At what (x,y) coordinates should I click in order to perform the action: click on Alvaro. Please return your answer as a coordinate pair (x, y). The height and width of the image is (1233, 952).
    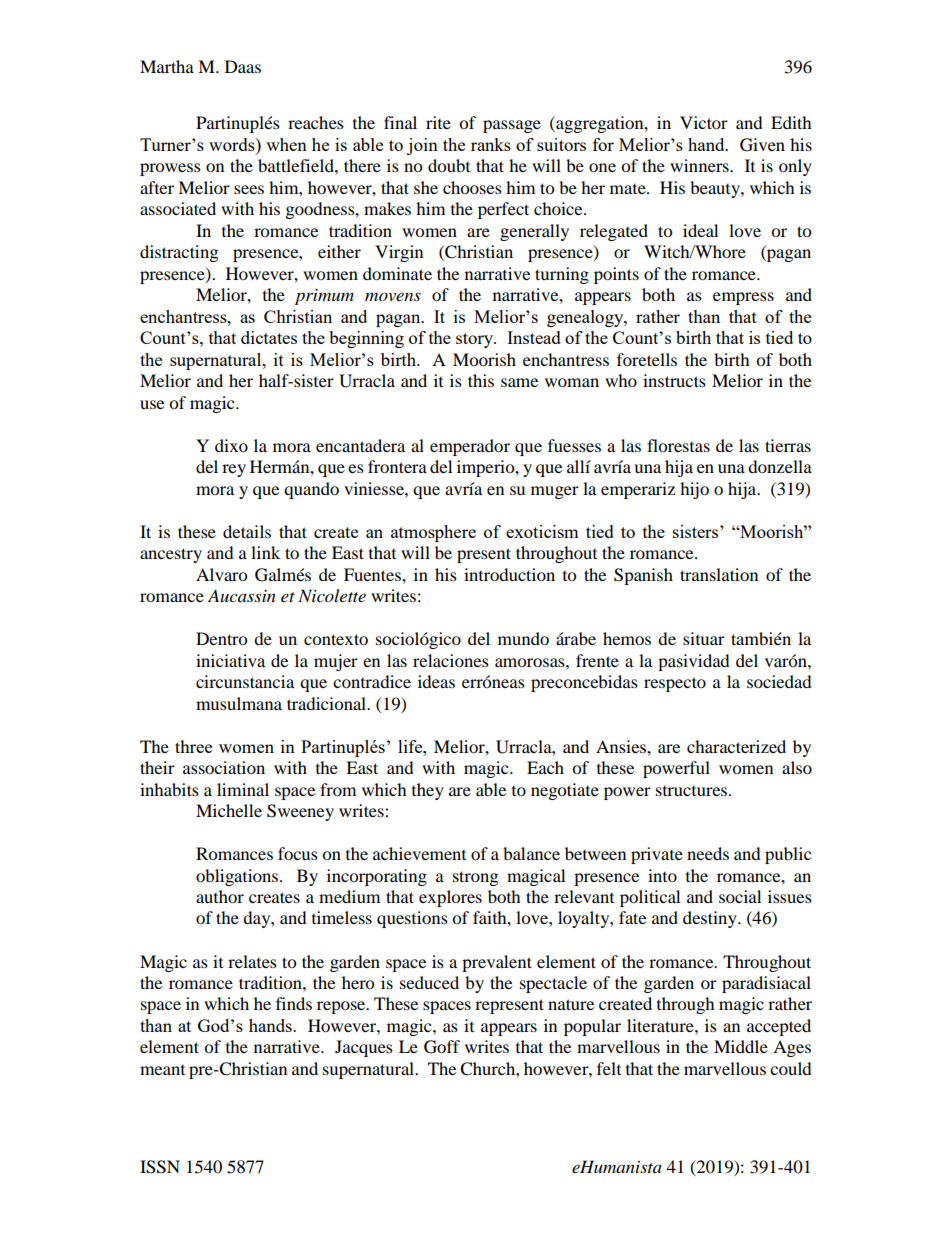
    Looking at the image, I should click on (221, 574).
